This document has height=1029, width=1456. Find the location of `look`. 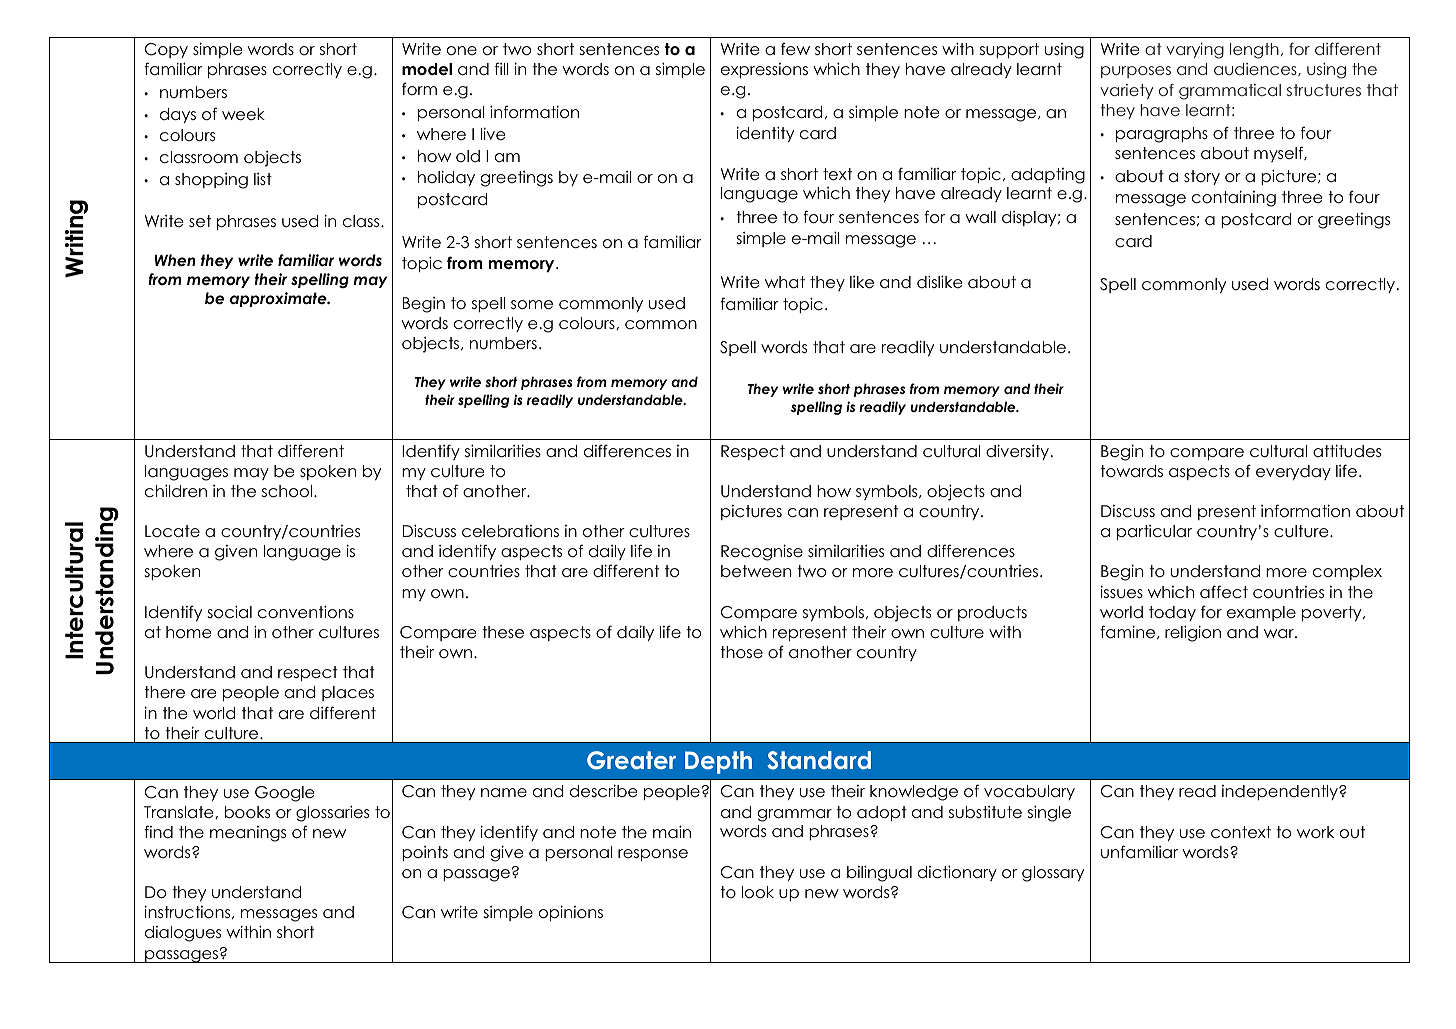

look is located at coordinates (758, 892).
